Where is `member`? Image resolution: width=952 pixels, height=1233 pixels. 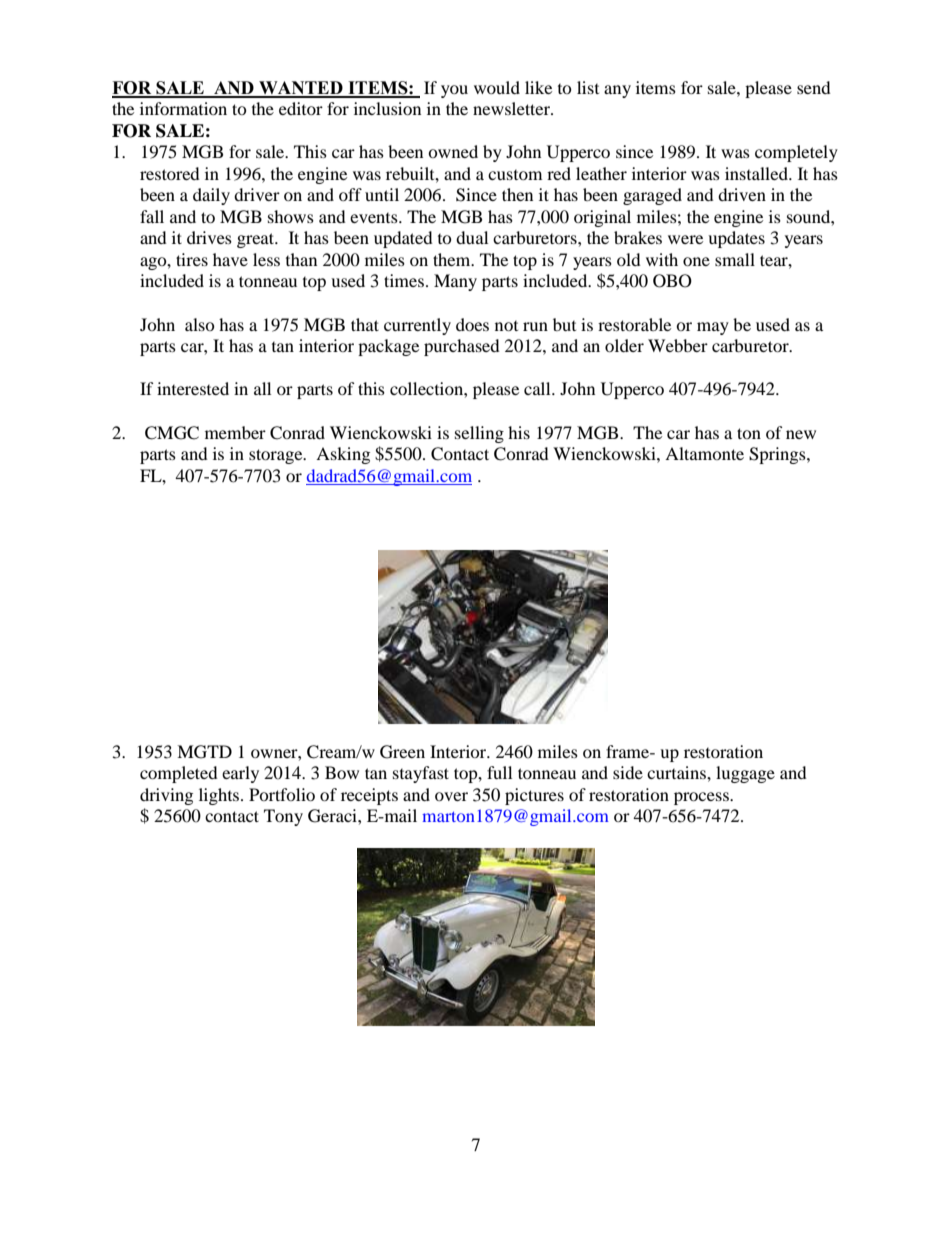 member is located at coordinates (235, 432).
